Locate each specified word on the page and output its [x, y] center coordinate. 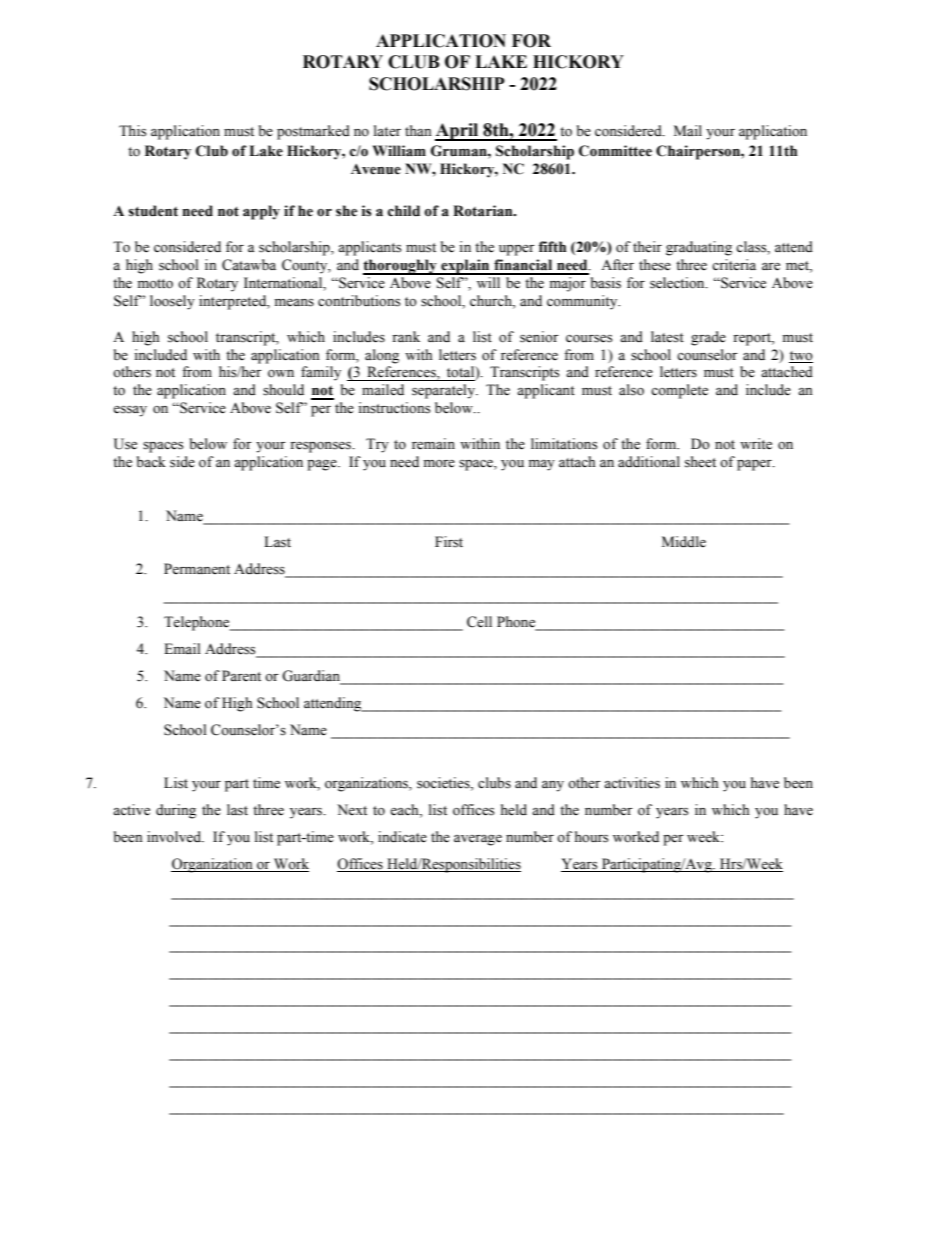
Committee [615, 151]
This [132, 131]
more [439, 464]
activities [632, 783]
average [478, 840]
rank [406, 336]
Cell [479, 622]
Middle [684, 542]
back [151, 461]
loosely [172, 302]
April [458, 132]
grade [708, 338]
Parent [241, 676]
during [176, 811]
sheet [700, 462]
